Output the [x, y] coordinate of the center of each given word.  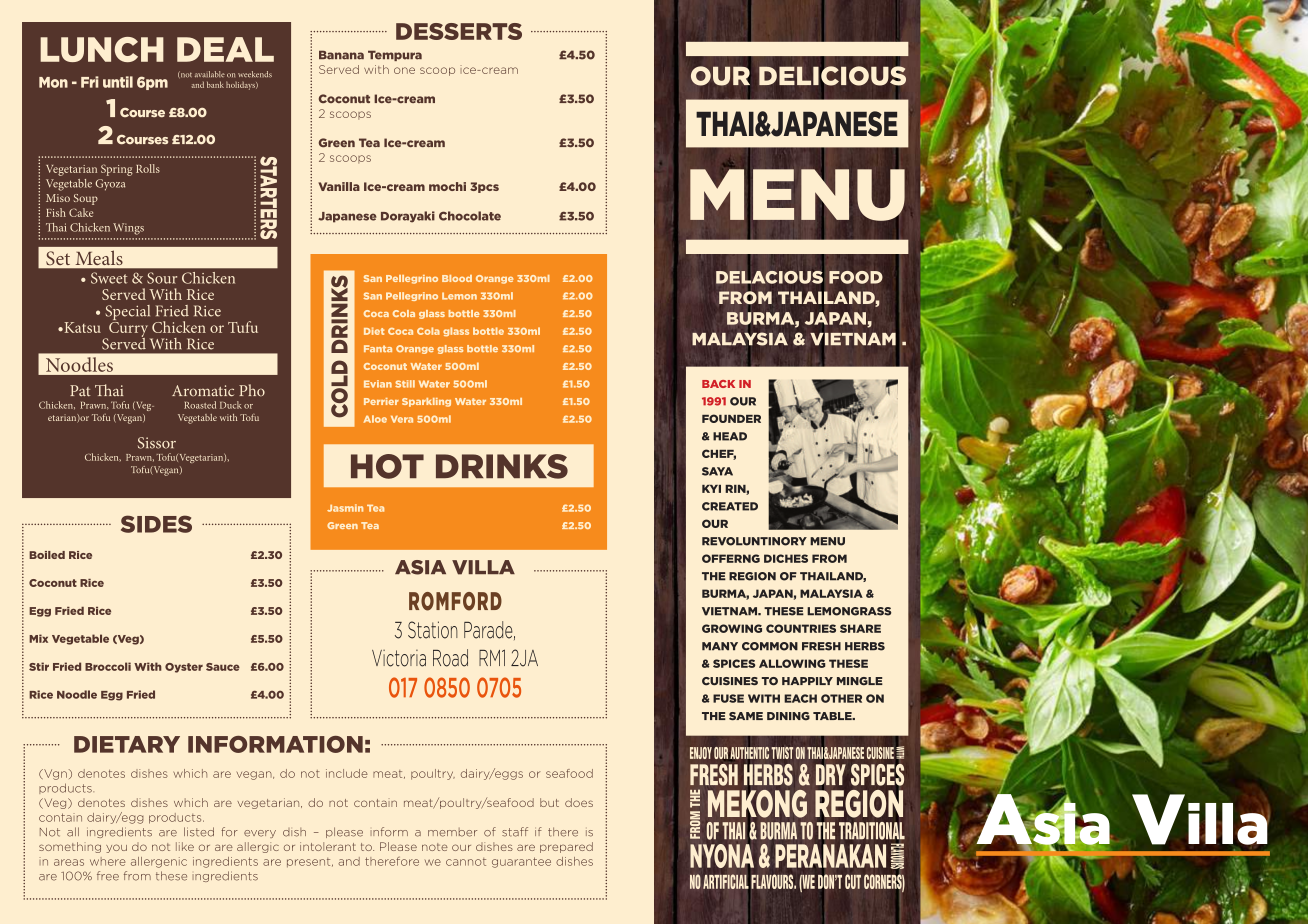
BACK [718, 384]
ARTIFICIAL [726, 882]
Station [433, 630]
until [118, 82]
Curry [129, 329]
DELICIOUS [832, 76]
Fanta [378, 348]
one [404, 70]
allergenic [159, 862]
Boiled [47, 555]
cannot [466, 862]
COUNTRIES [801, 628]
